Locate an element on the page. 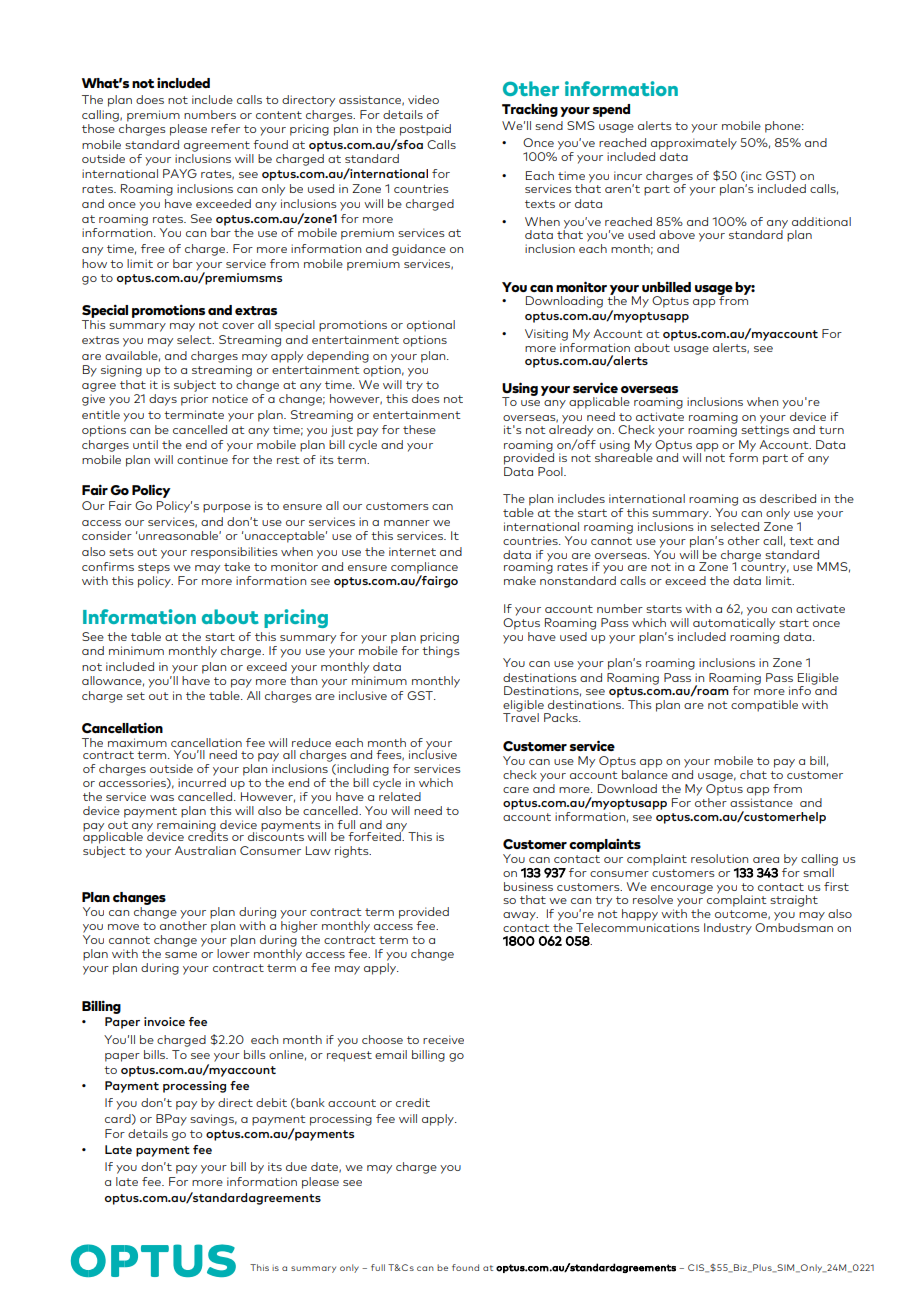  steps is located at coordinates (154, 568).
